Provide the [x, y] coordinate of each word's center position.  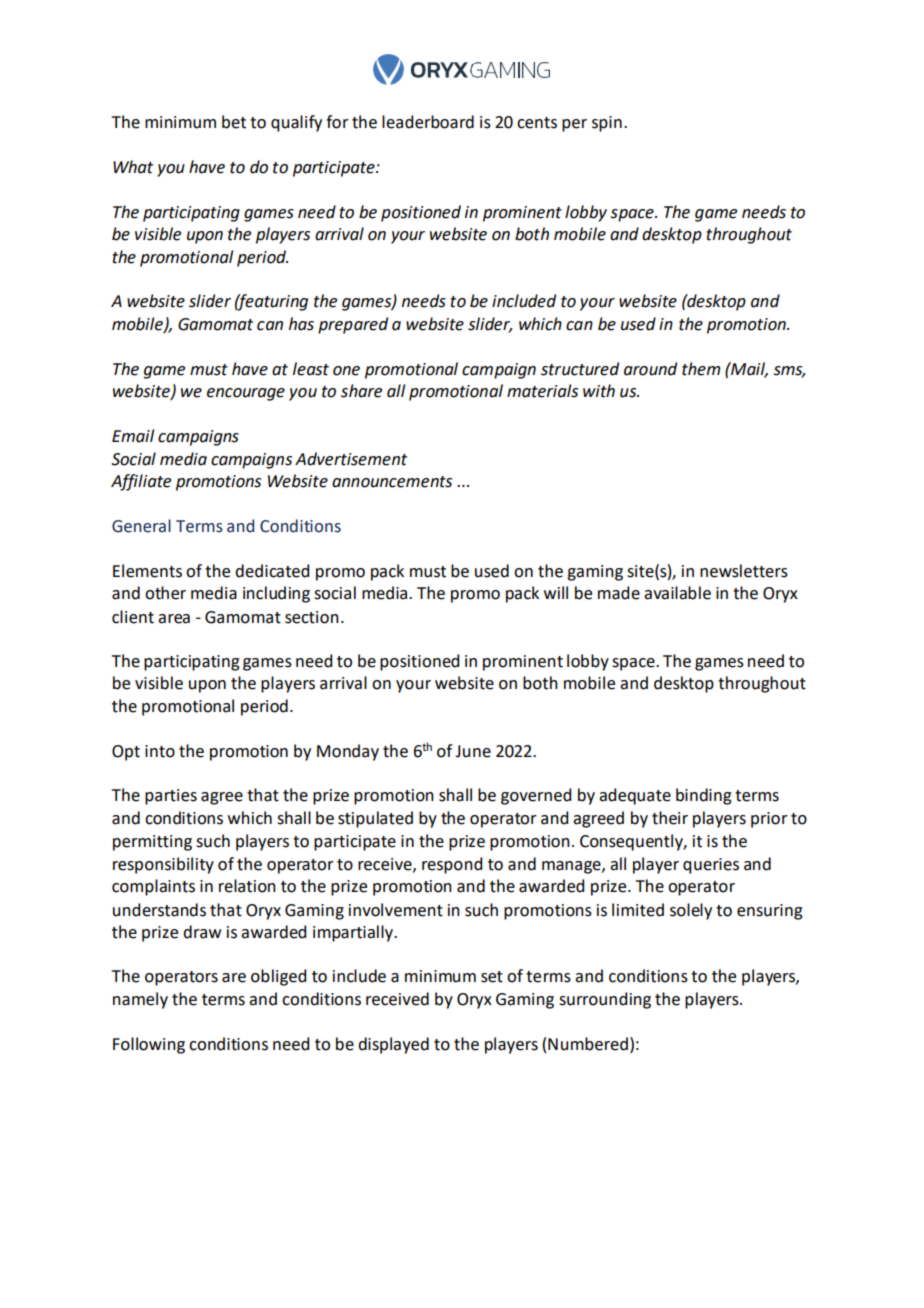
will [556, 592]
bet [234, 122]
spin [607, 124]
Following [149, 1045]
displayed [393, 1045]
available [677, 593]
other [165, 593]
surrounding [605, 1000]
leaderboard [428, 122]
